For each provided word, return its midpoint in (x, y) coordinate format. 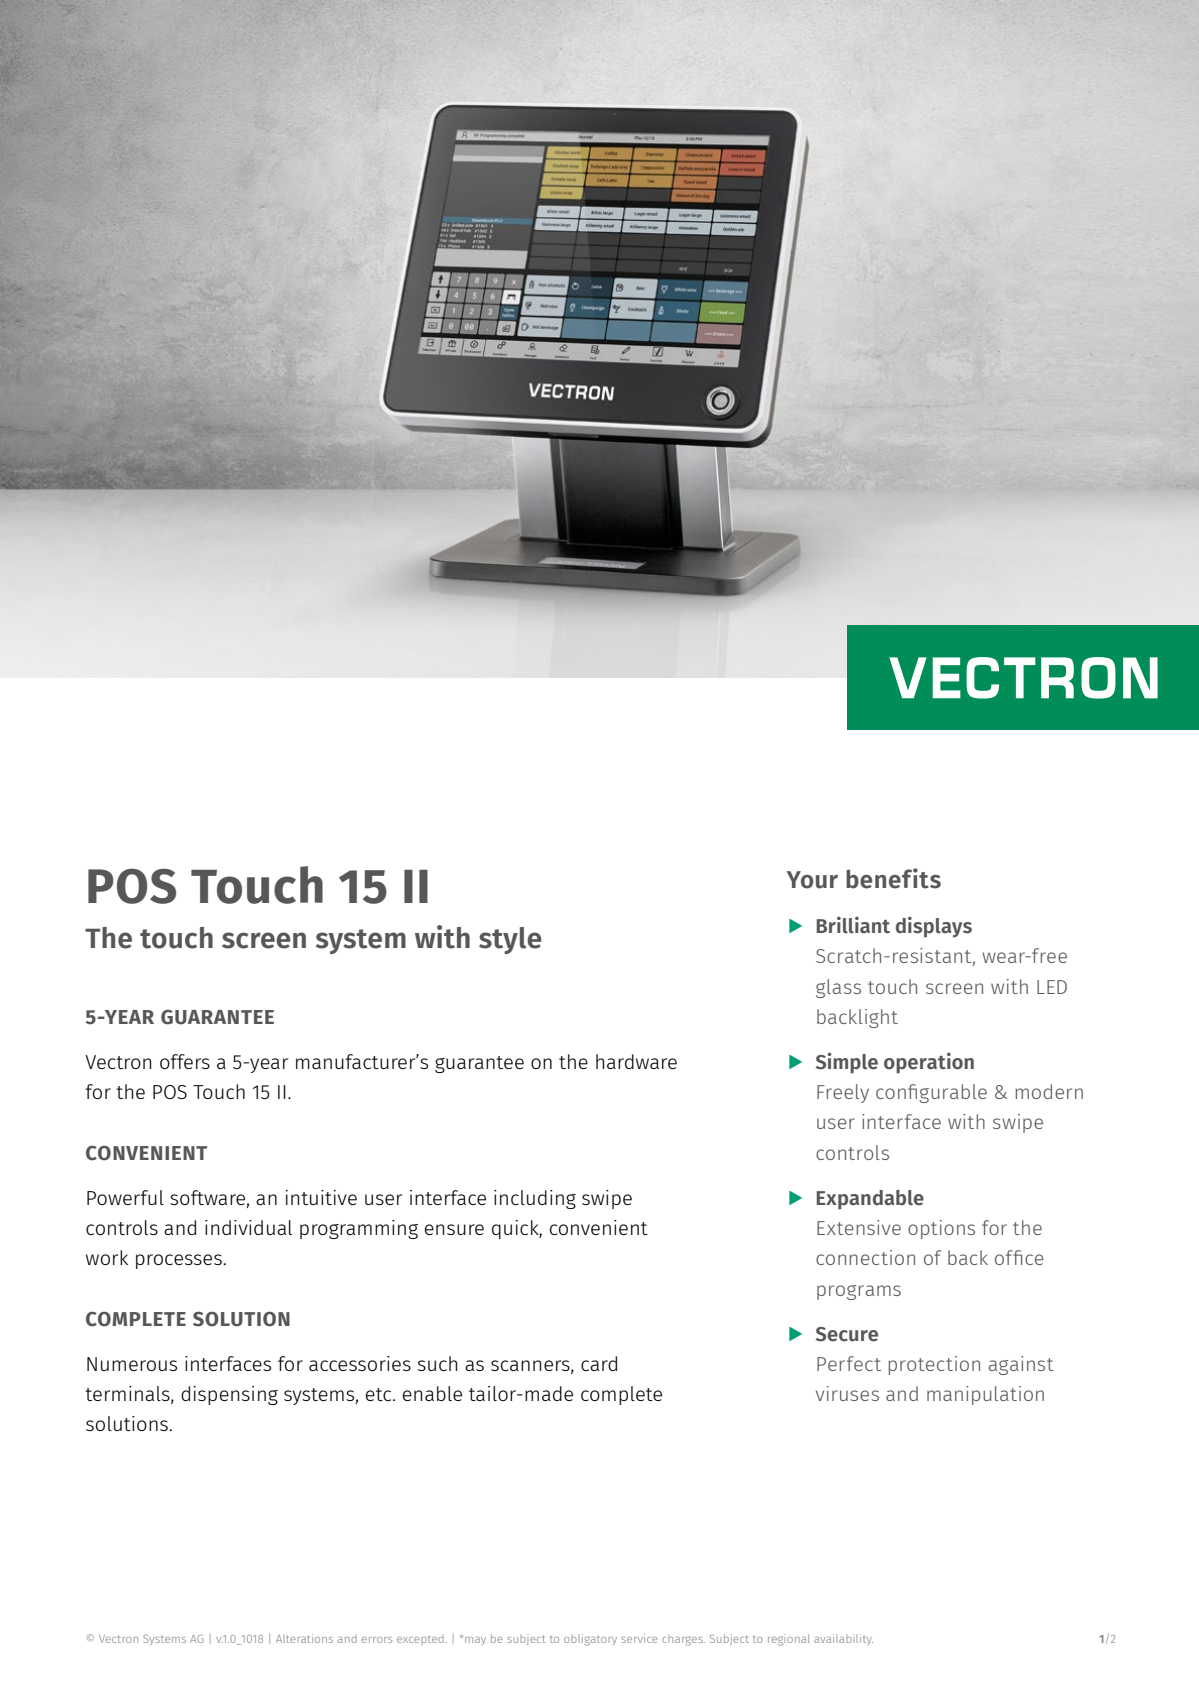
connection (865, 1257)
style (510, 940)
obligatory (590, 1640)
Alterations (304, 1638)
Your (812, 880)
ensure (454, 1229)
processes (180, 1261)
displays (934, 927)
